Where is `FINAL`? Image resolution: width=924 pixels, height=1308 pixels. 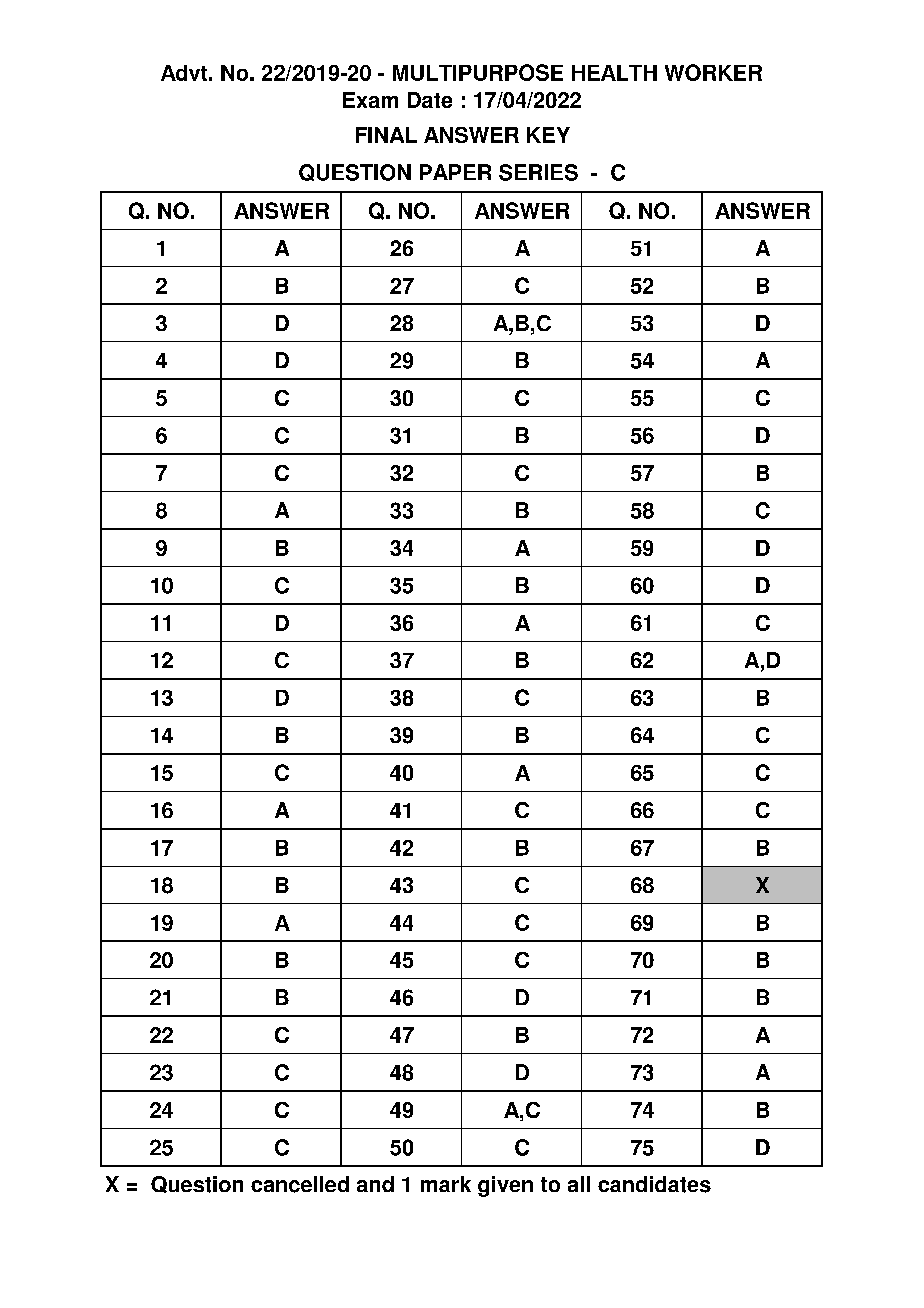
FINAL is located at coordinates (386, 135).
